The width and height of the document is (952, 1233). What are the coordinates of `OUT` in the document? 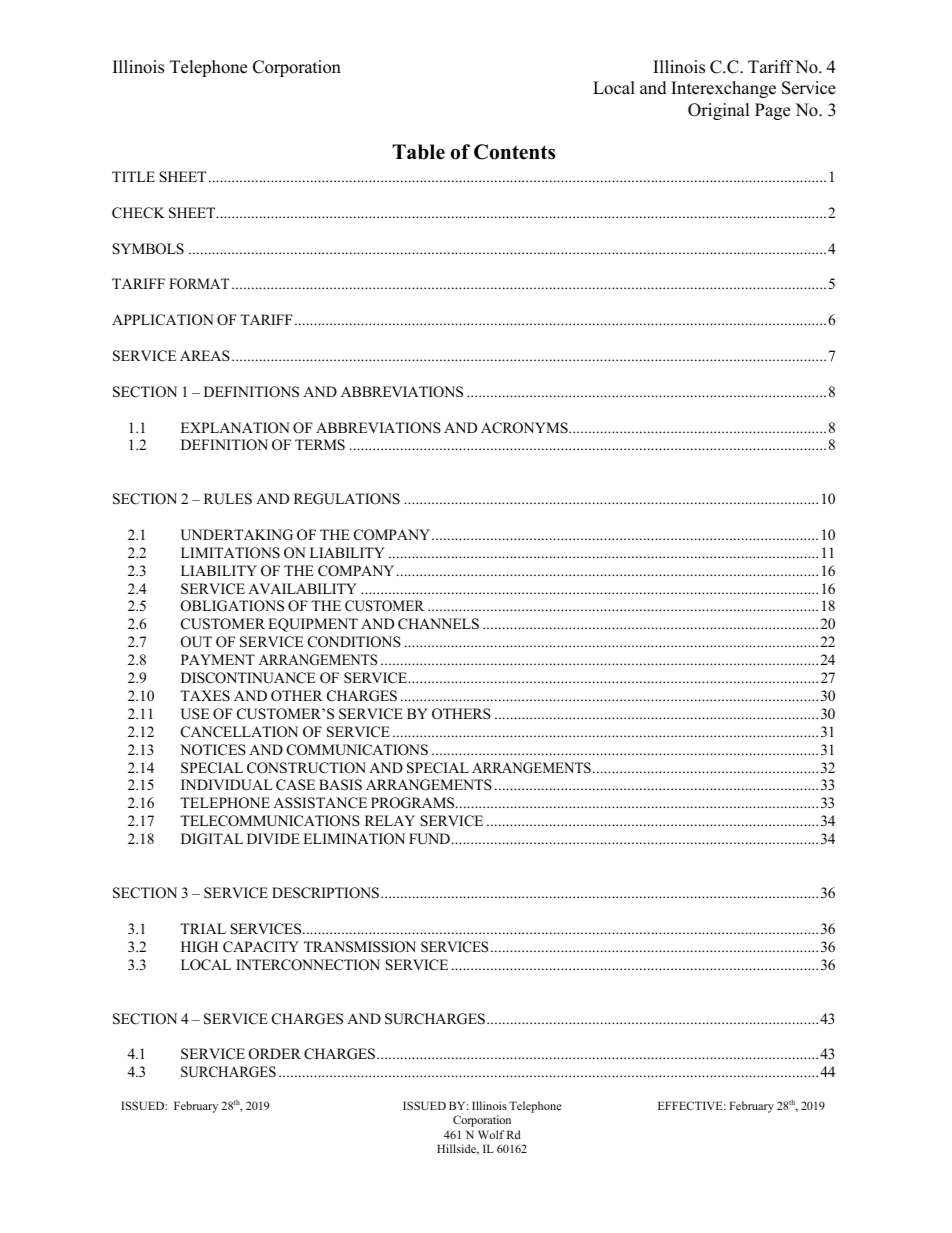 It's located at (196, 642).
